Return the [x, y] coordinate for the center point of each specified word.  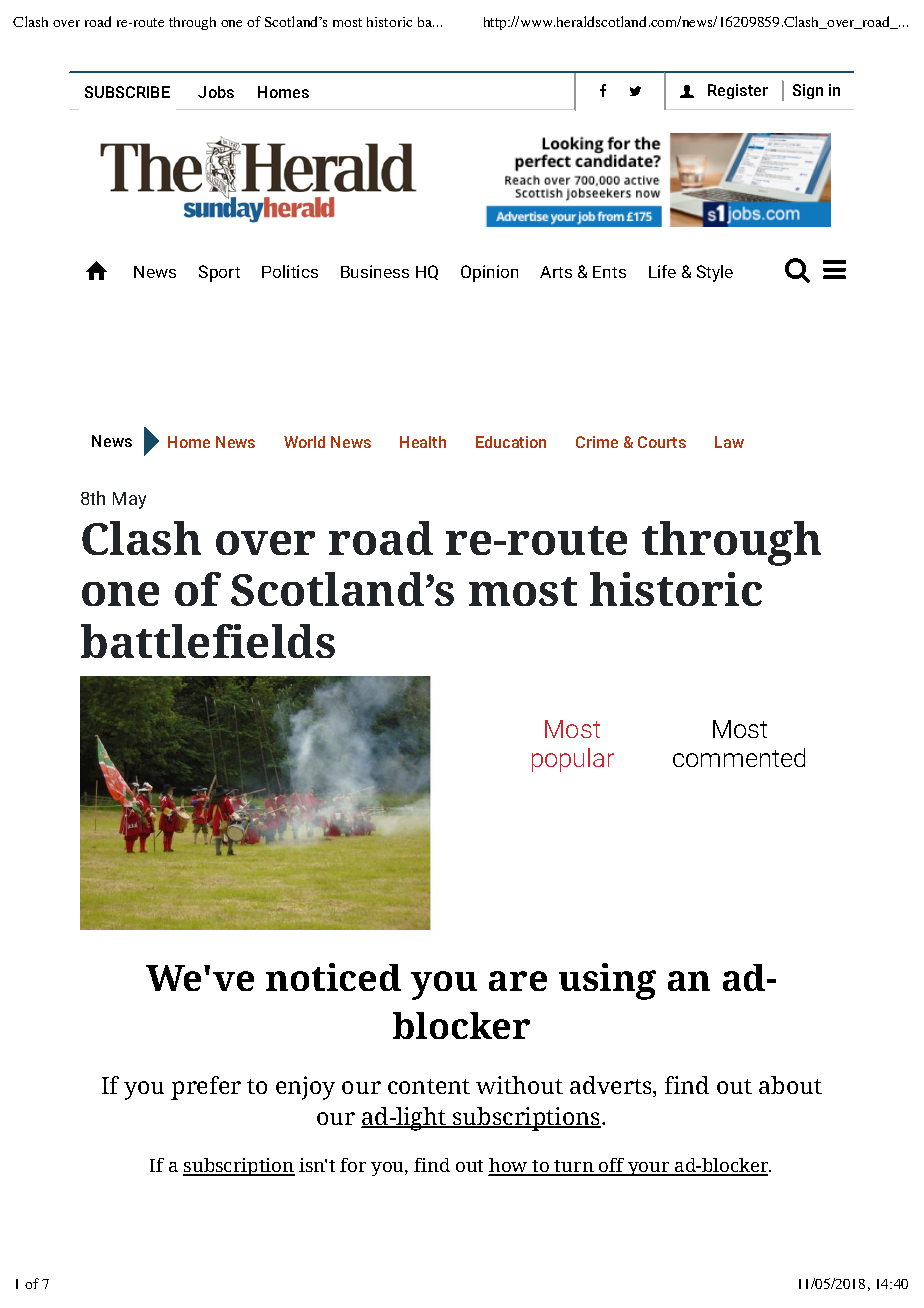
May [129, 500]
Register [738, 91]
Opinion [489, 273]
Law [729, 442]
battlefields [208, 641]
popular [573, 760]
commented [739, 757]
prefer [206, 1088]
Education [511, 442]
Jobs [216, 92]
